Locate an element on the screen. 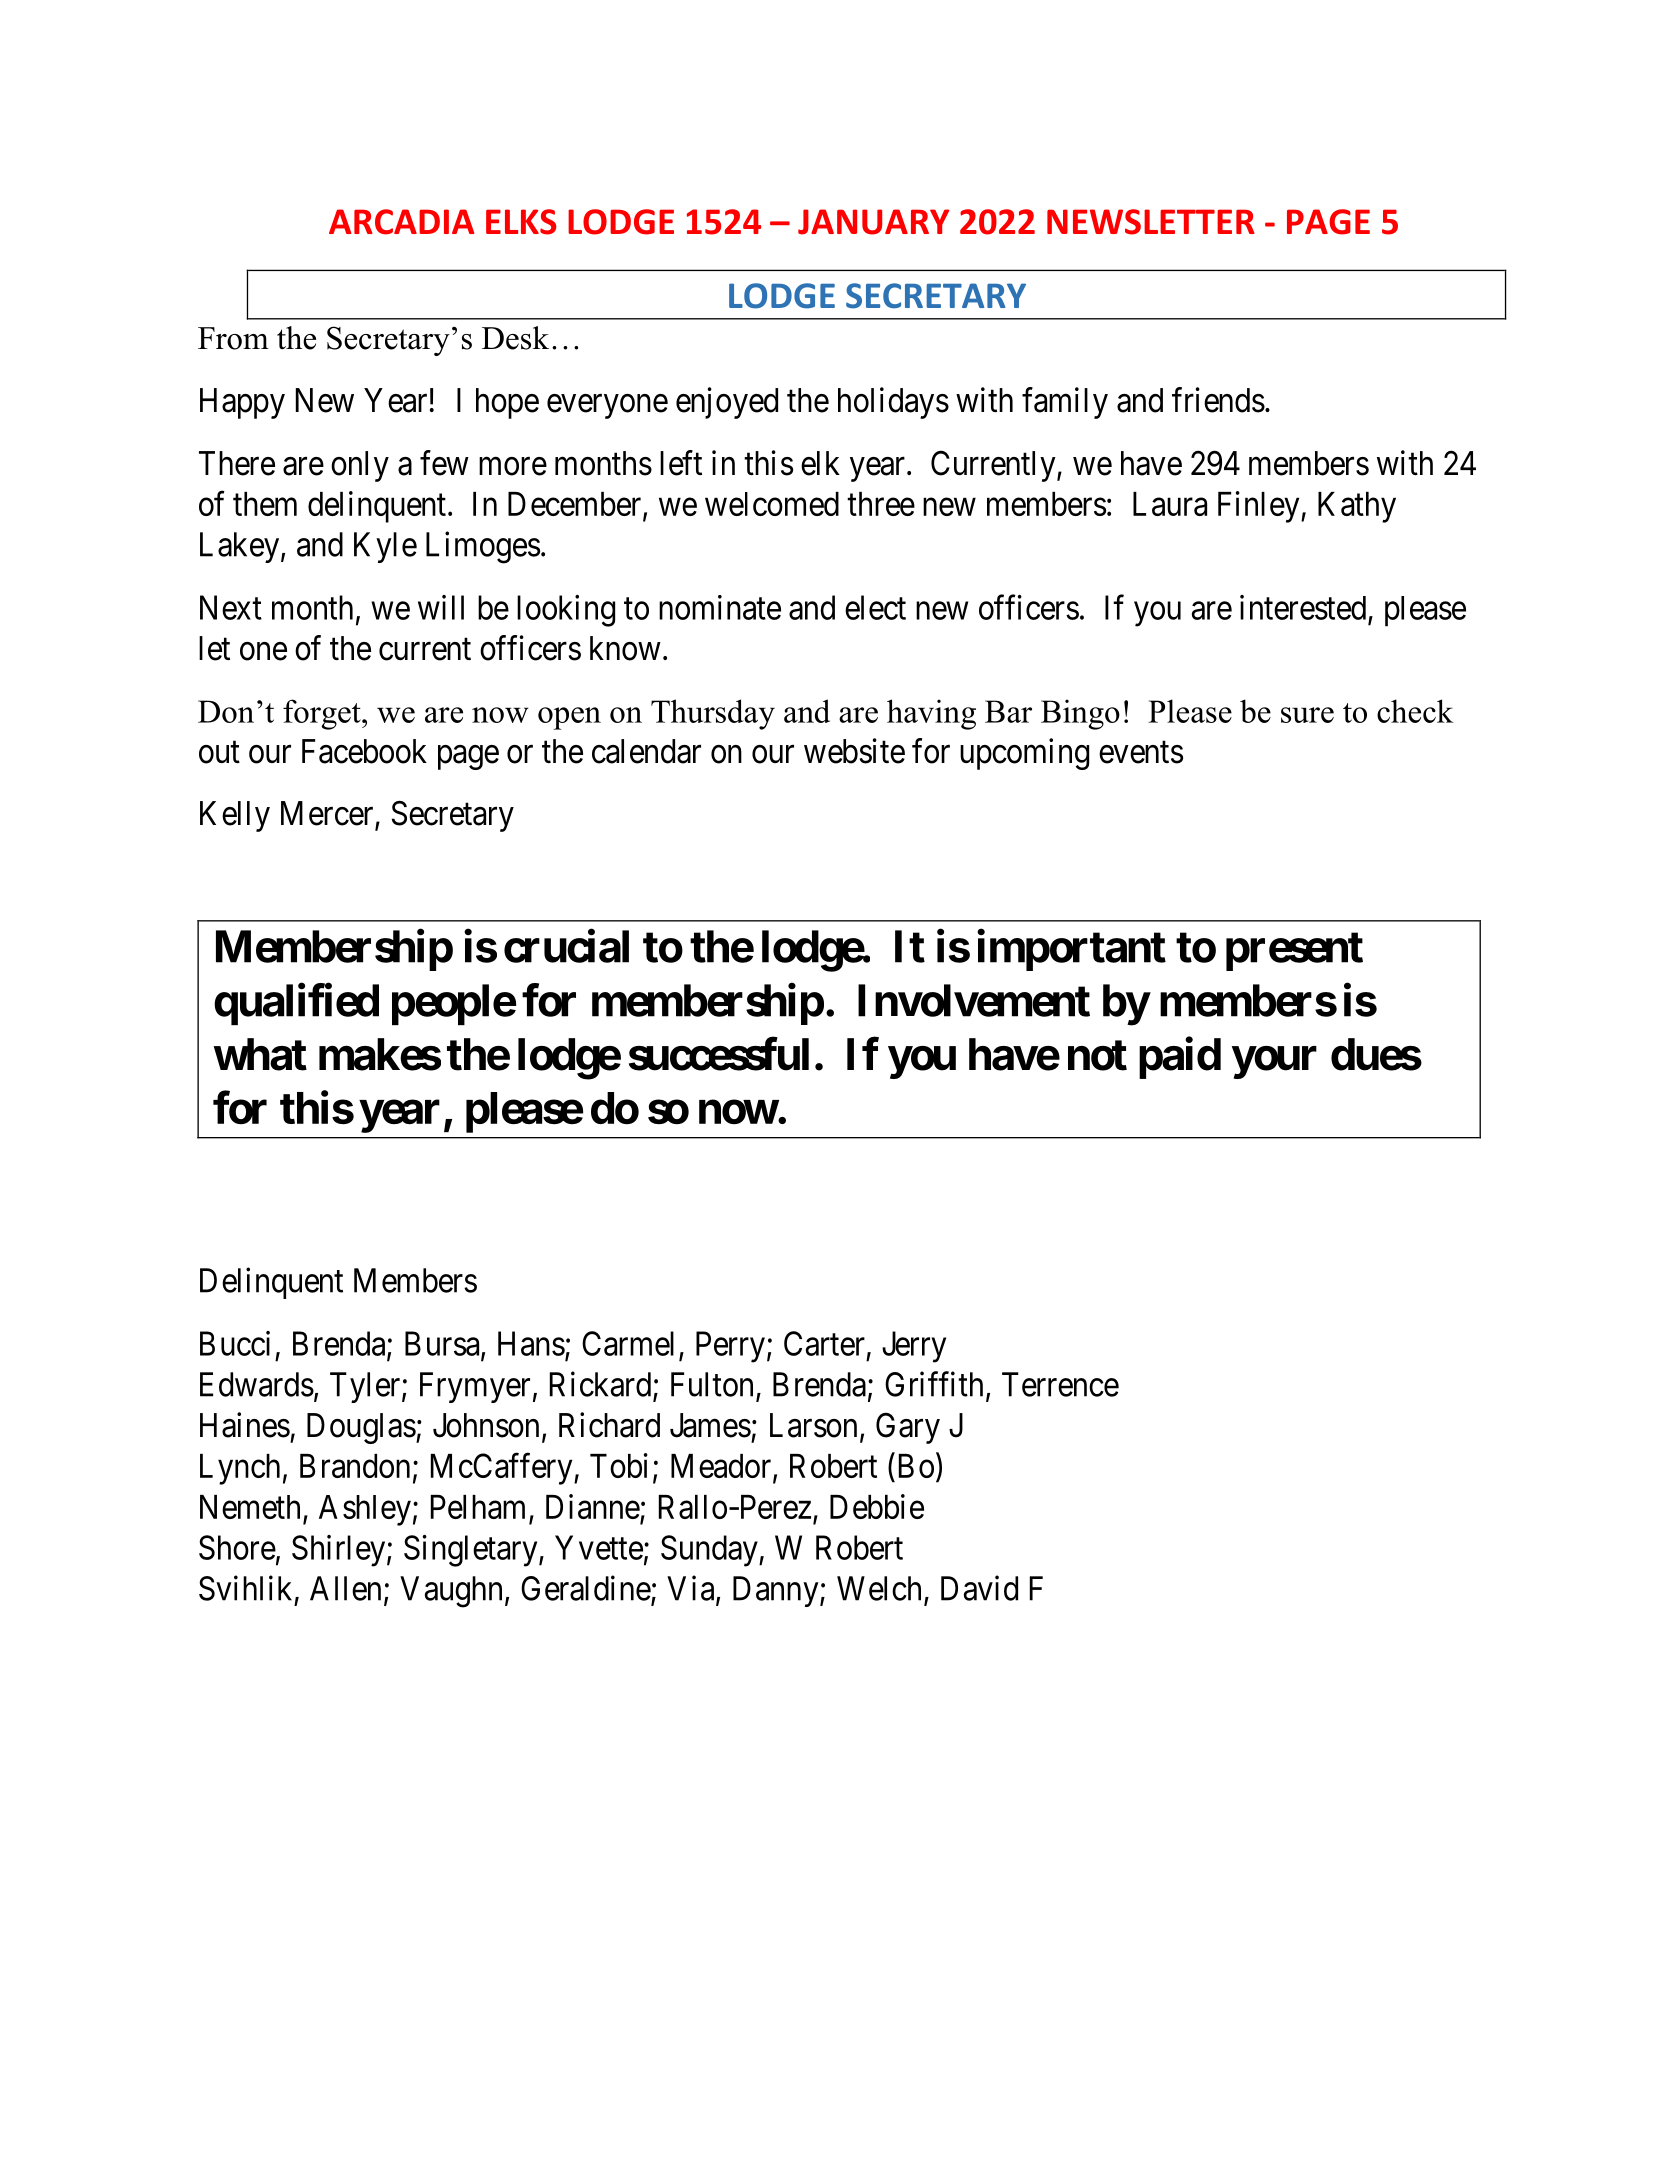 The height and width of the screenshot is (2171, 1678). present is located at coordinates (1294, 951).
